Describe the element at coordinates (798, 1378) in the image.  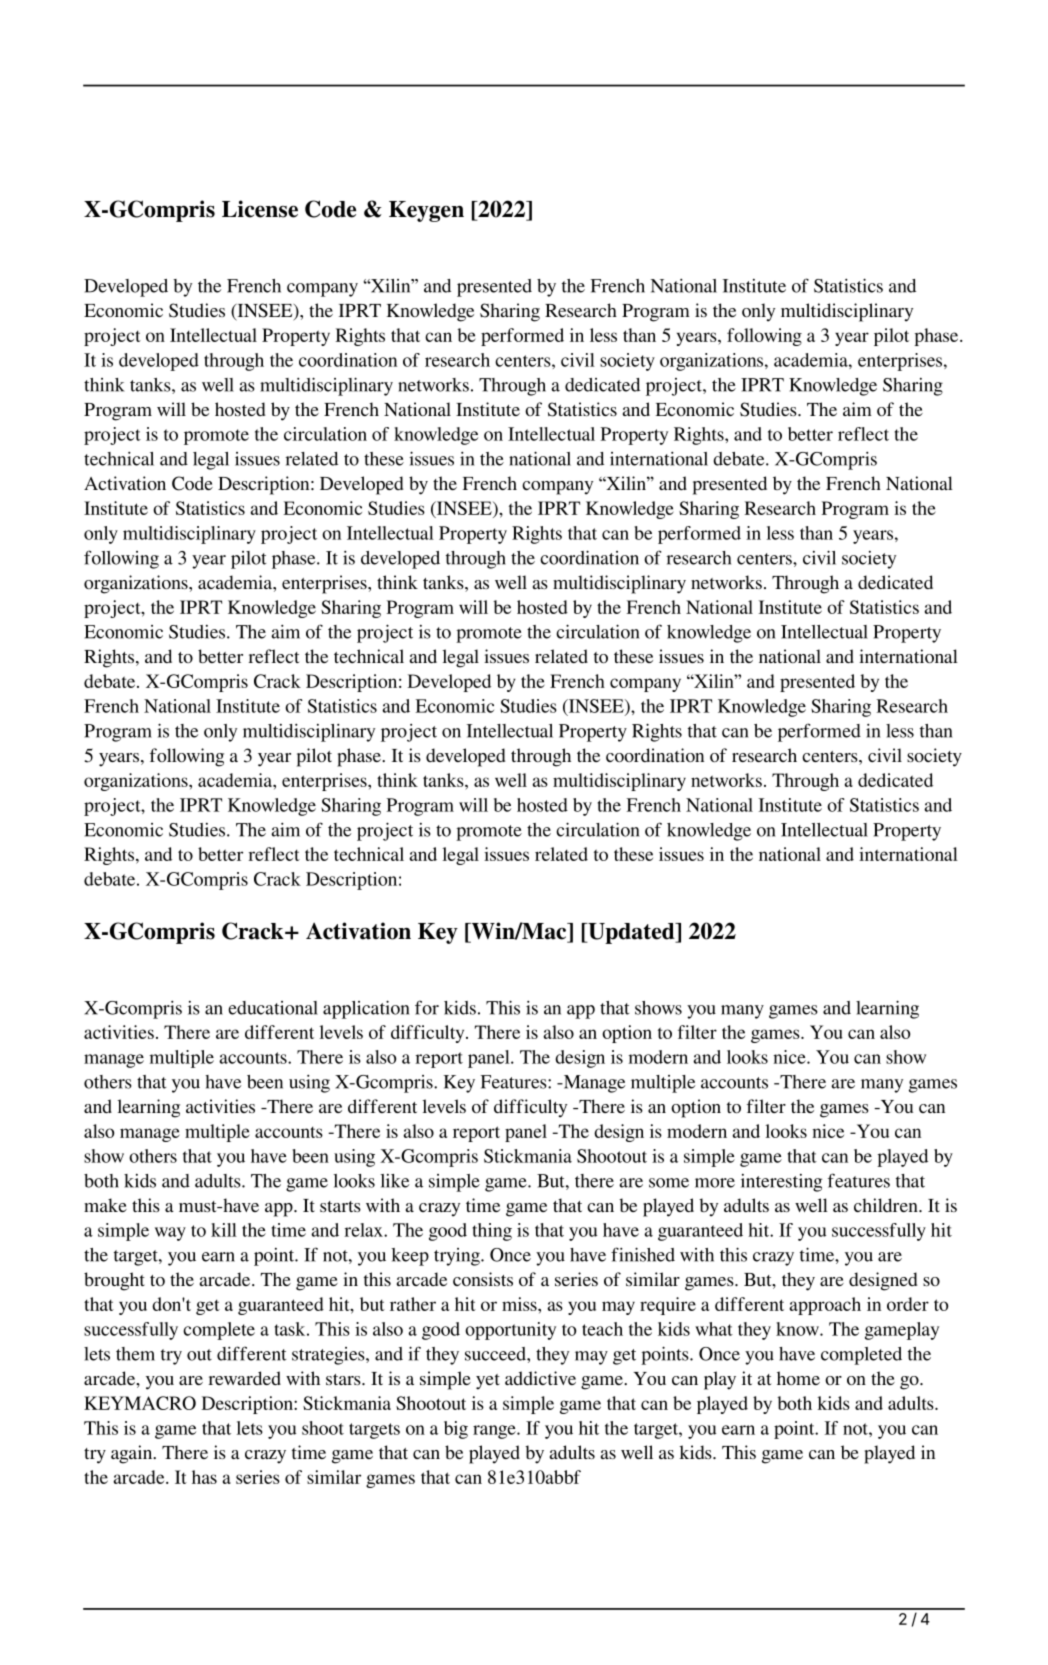
I see `home` at that location.
